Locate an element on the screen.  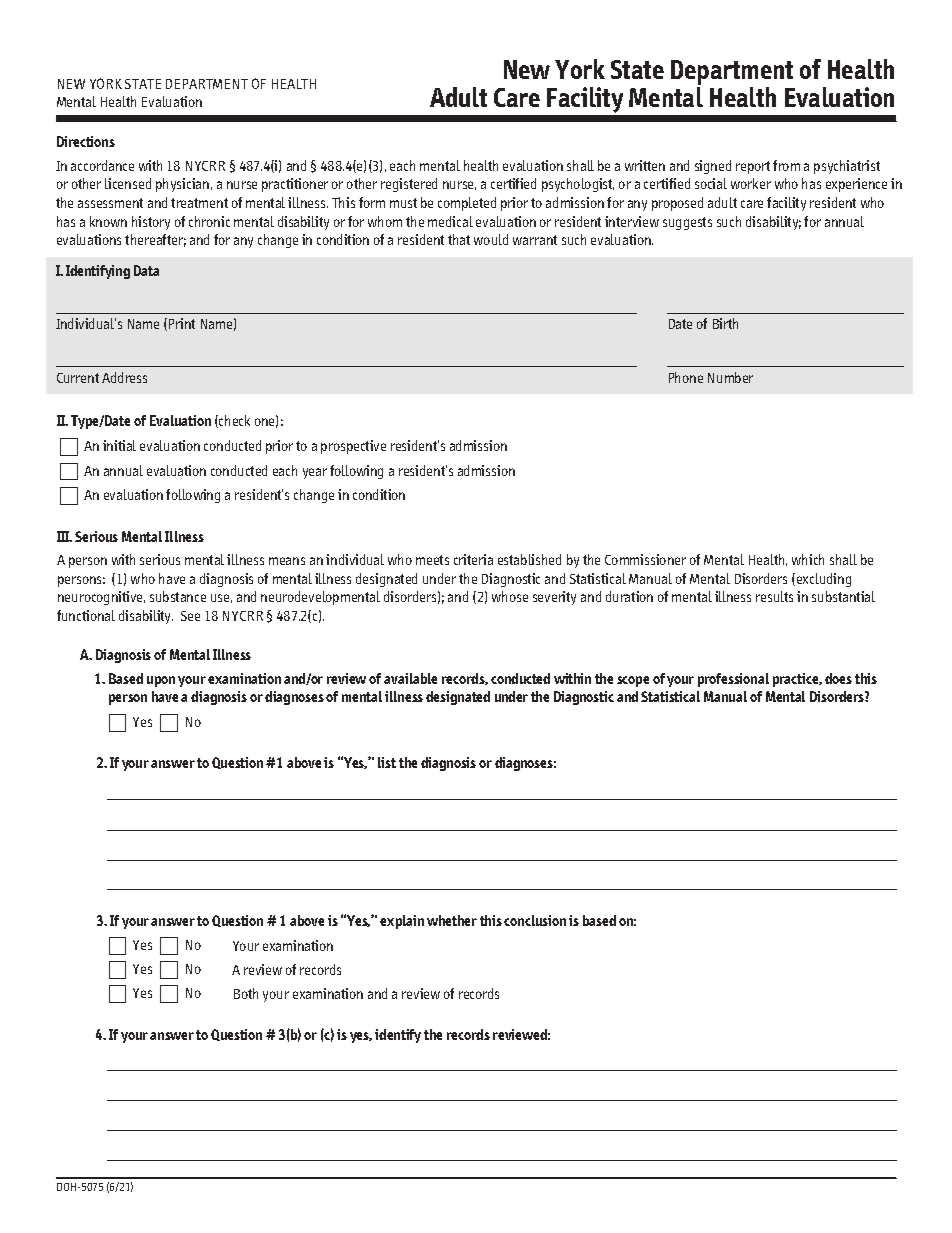
initial is located at coordinates (119, 445).
